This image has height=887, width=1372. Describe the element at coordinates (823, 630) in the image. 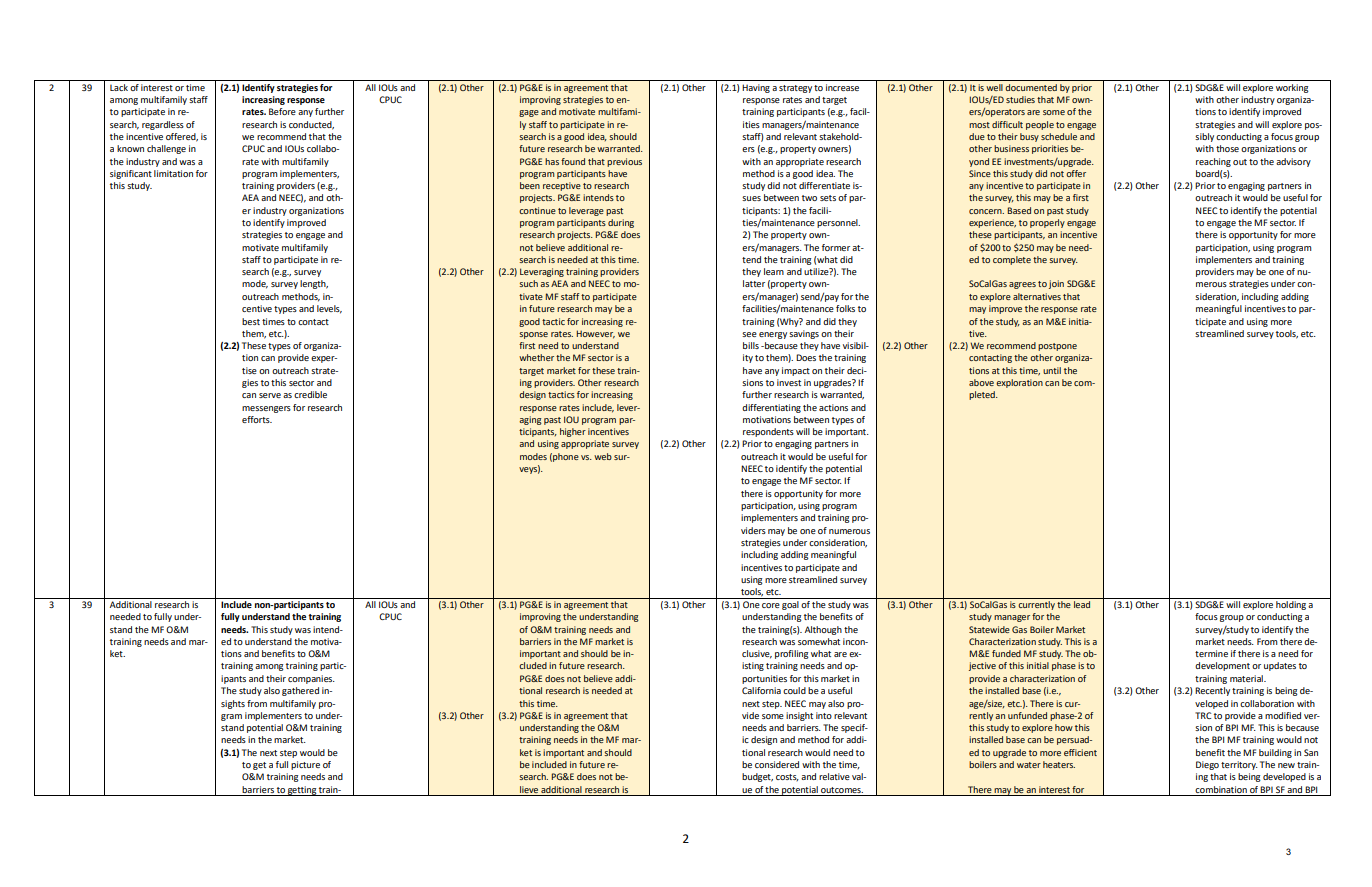

I see `Although` at that location.
